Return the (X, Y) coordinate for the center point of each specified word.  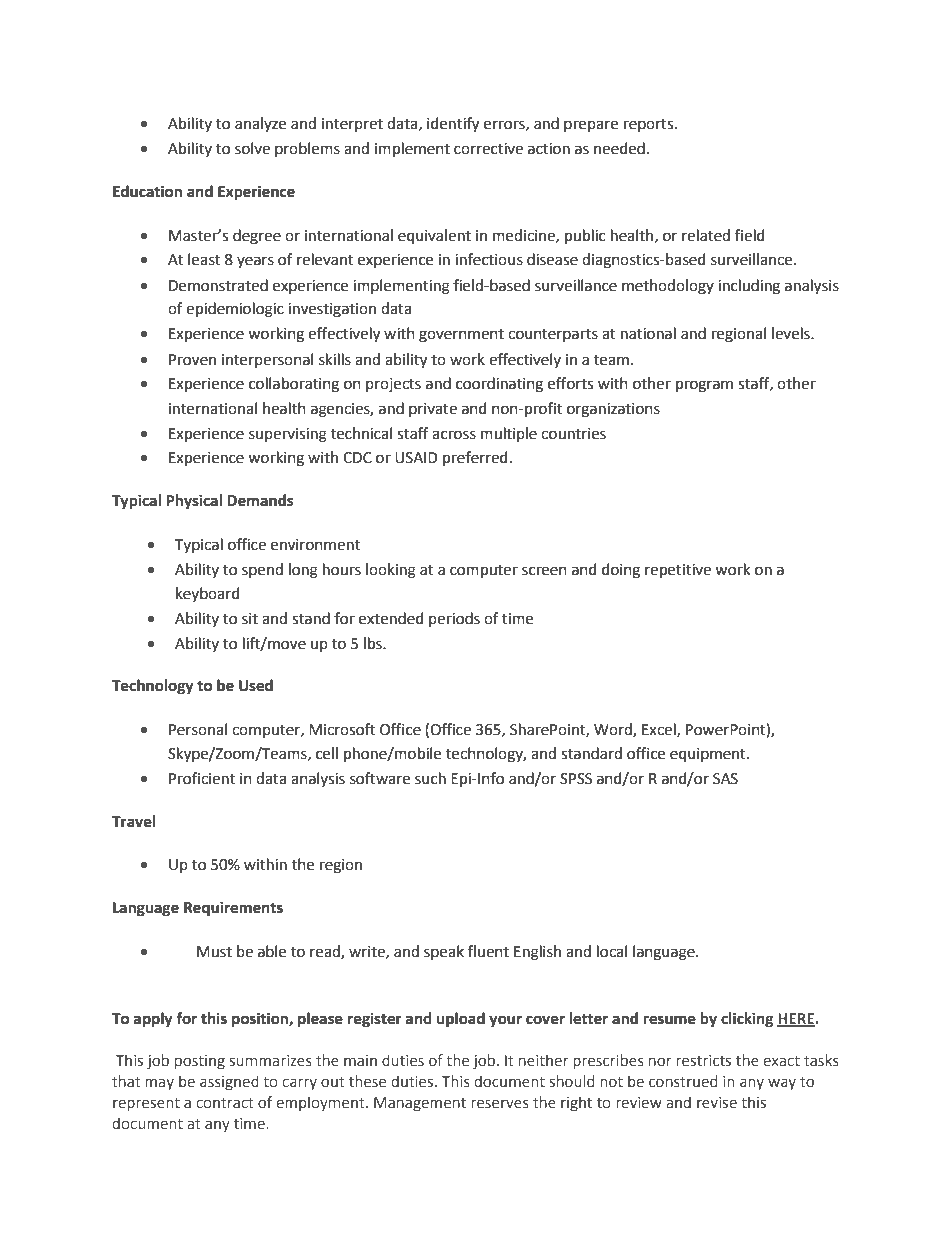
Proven (192, 360)
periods (454, 619)
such (430, 778)
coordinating (499, 385)
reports (650, 125)
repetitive (678, 571)
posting (200, 1062)
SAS (725, 779)
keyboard (208, 594)
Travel (133, 821)
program (704, 386)
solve (252, 148)
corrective (488, 149)
